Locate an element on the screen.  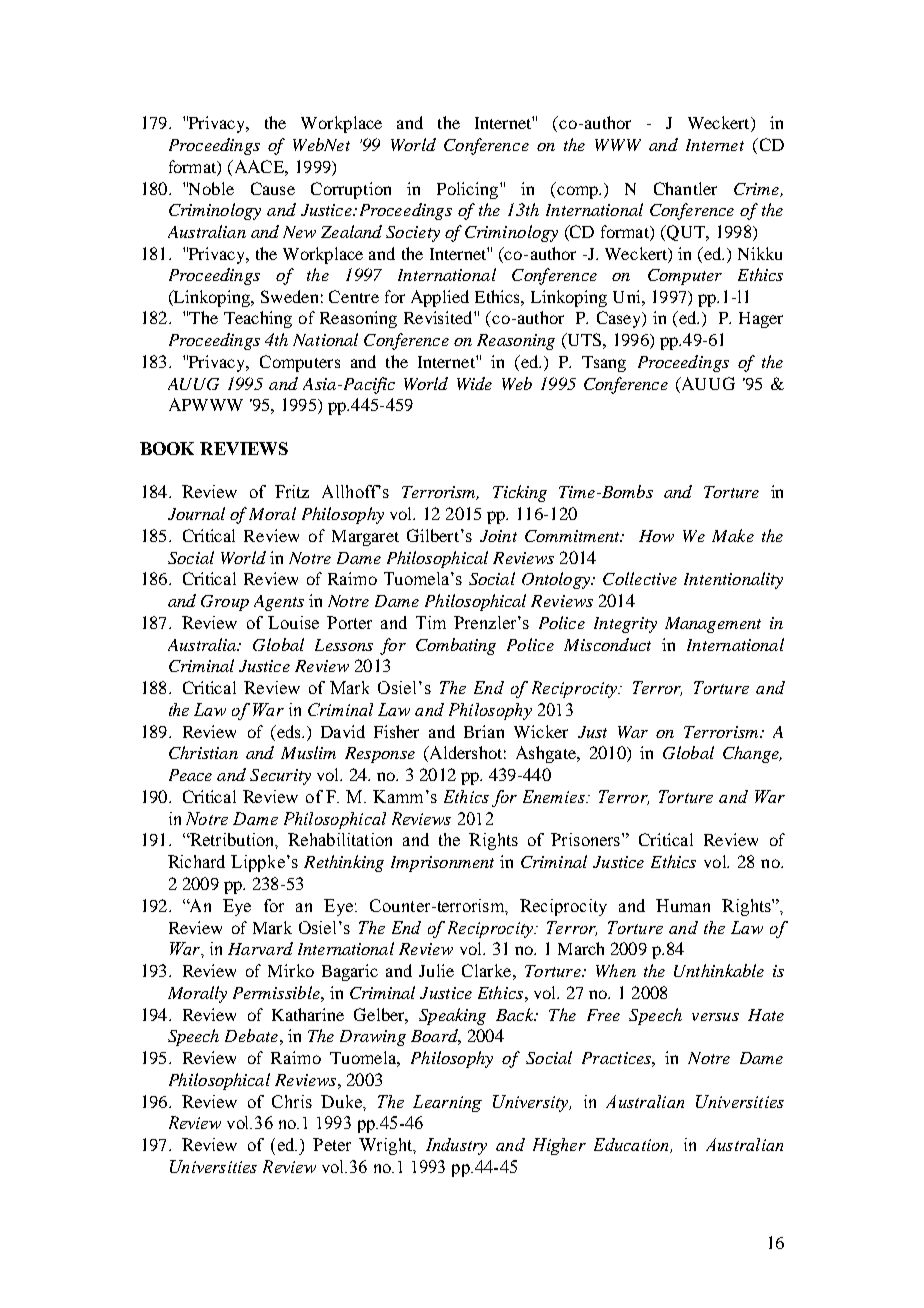
Casey is located at coordinates (620, 319).
